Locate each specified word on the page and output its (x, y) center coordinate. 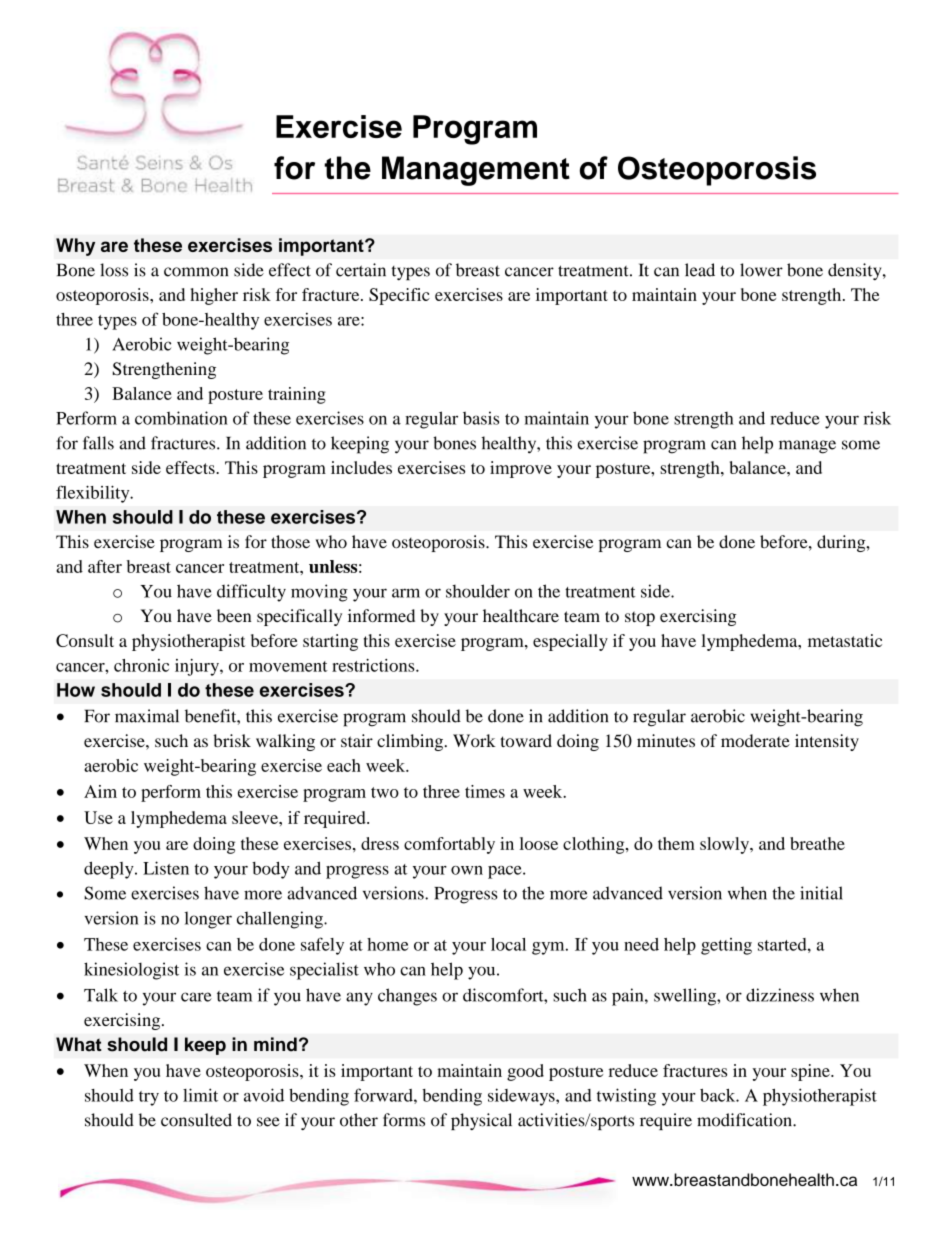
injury (198, 667)
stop (640, 618)
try (149, 1098)
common (196, 272)
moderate (755, 740)
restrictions (374, 665)
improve (521, 469)
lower (761, 270)
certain (361, 270)
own (467, 870)
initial (821, 893)
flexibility (94, 494)
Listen (166, 868)
